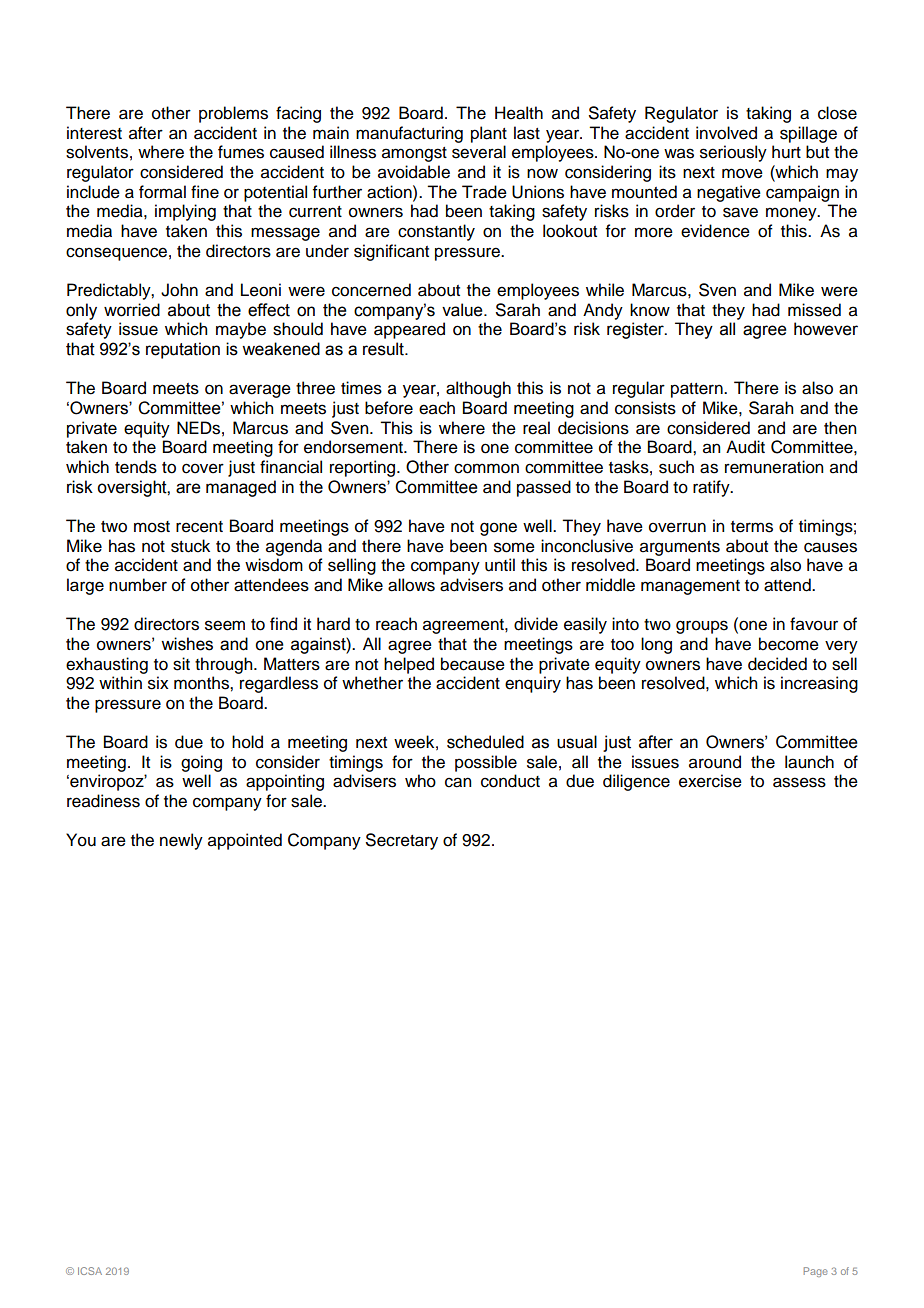 This screenshot has height=1308, width=924. I want to click on several, so click(479, 152).
